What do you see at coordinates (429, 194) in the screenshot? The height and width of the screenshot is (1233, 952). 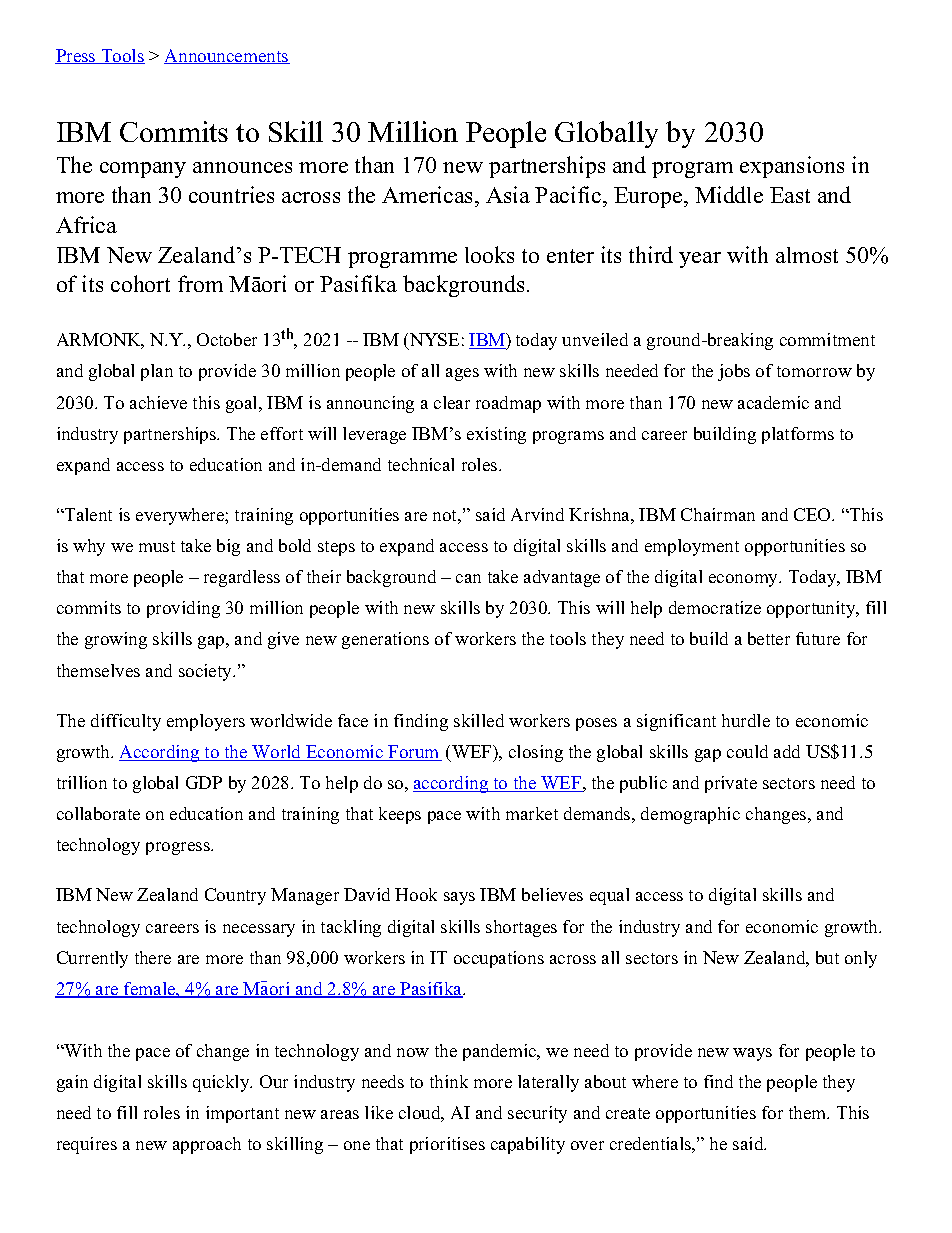 I see `Americas` at bounding box center [429, 194].
